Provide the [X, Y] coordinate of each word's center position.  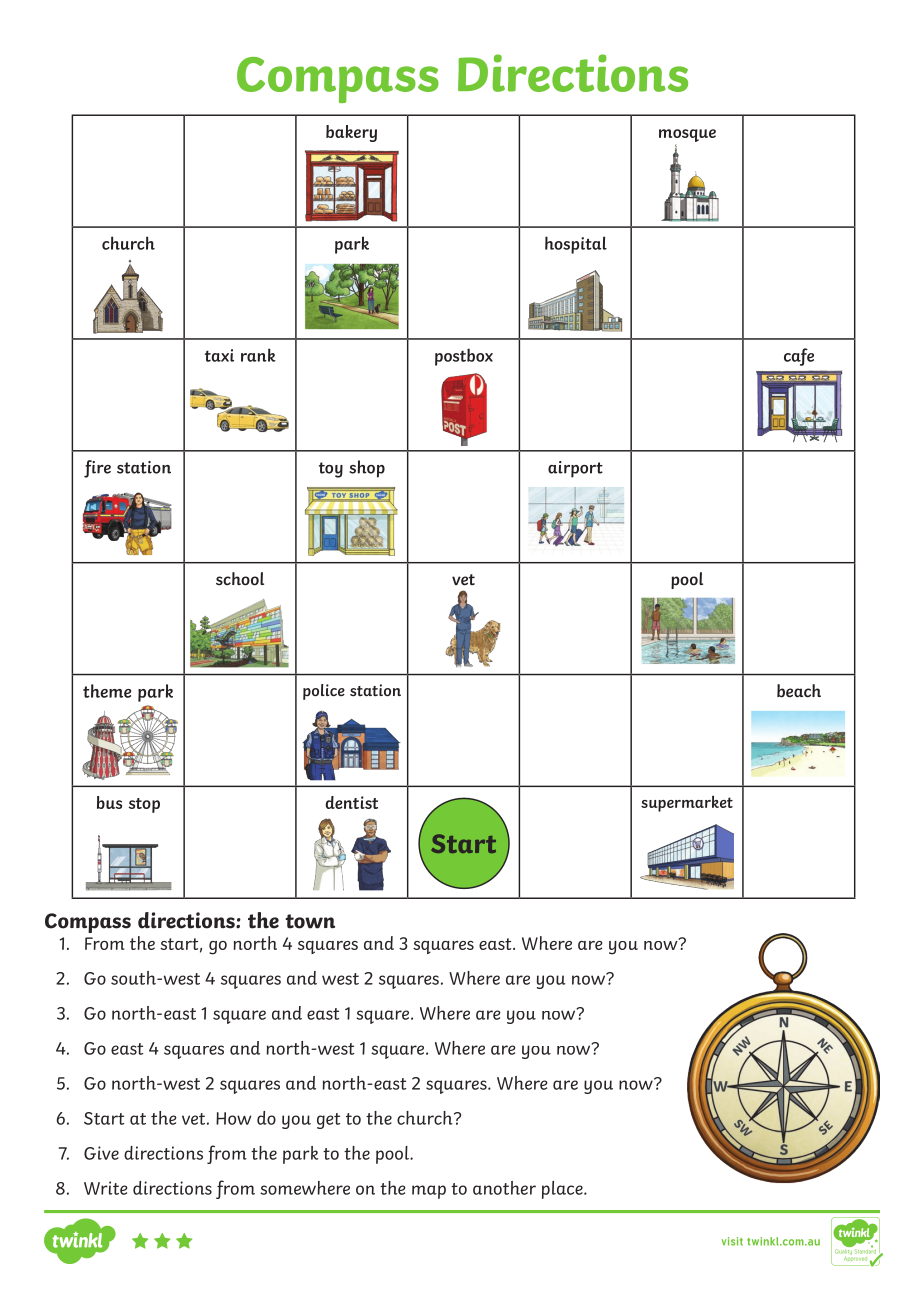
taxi [219, 355]
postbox [464, 357]
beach [799, 691]
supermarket [687, 803]
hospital [576, 245]
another [504, 1188]
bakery [351, 133]
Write [106, 1188]
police [324, 692]
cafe [799, 357]
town [310, 921]
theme [107, 691]
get [328, 1121]
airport [575, 469]
